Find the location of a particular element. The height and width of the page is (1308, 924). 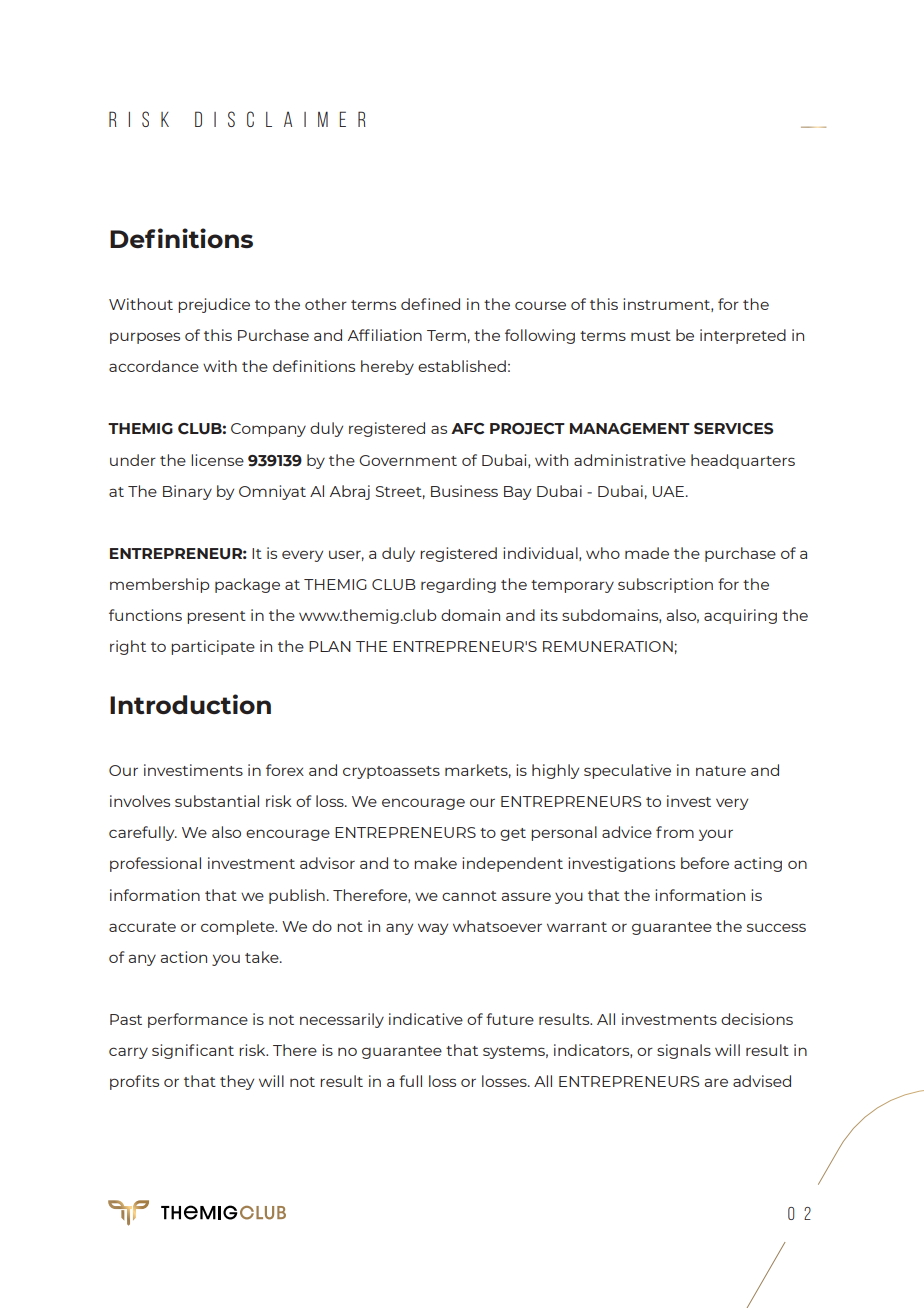

interpreted is located at coordinates (743, 336).
